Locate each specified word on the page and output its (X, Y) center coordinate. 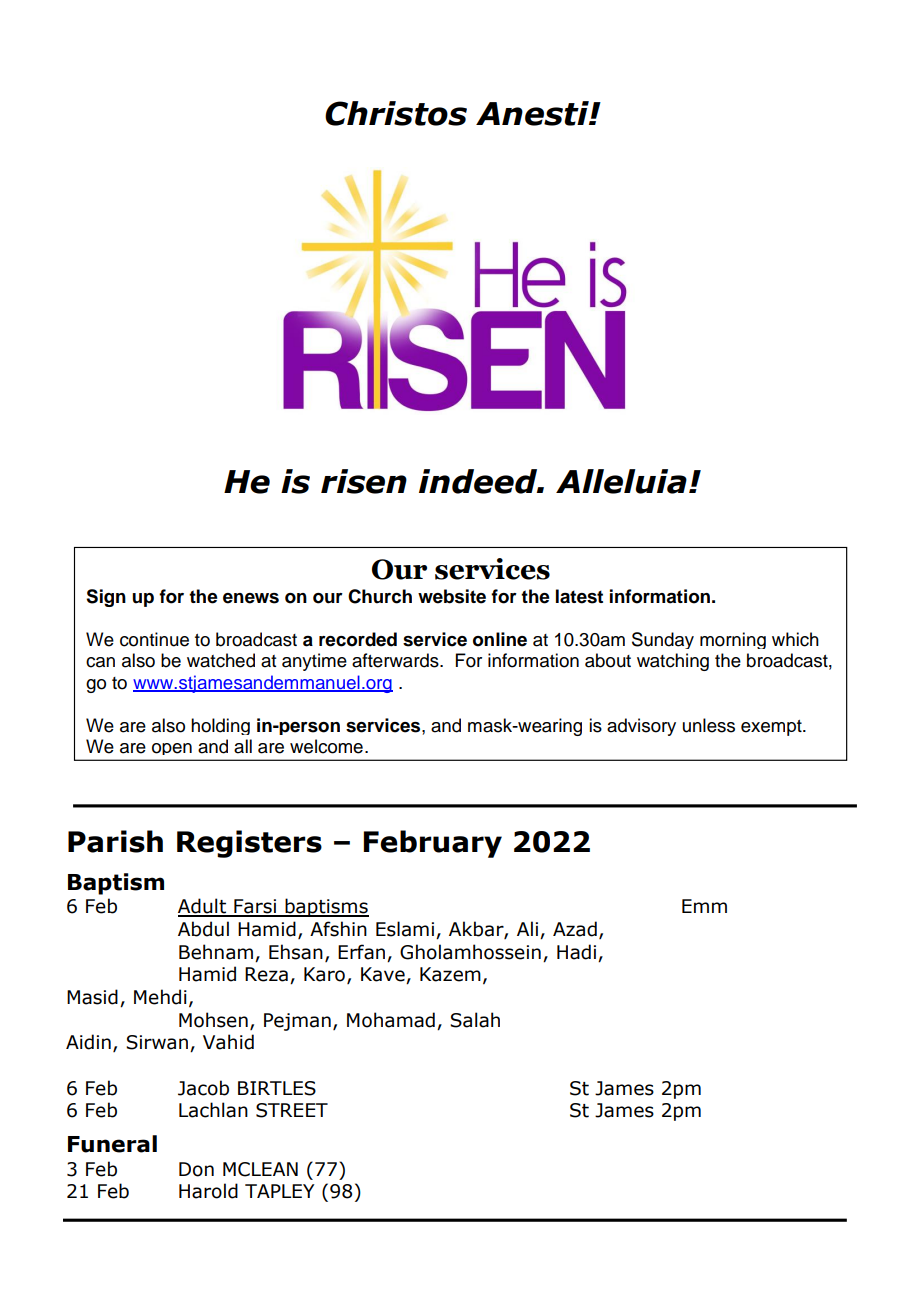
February (433, 844)
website (452, 596)
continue (154, 639)
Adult (203, 907)
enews (251, 598)
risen (364, 481)
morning (733, 640)
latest (579, 596)
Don (196, 1169)
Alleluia (621, 481)
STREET (292, 1110)
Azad (575, 929)
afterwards (396, 660)
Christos (396, 113)
